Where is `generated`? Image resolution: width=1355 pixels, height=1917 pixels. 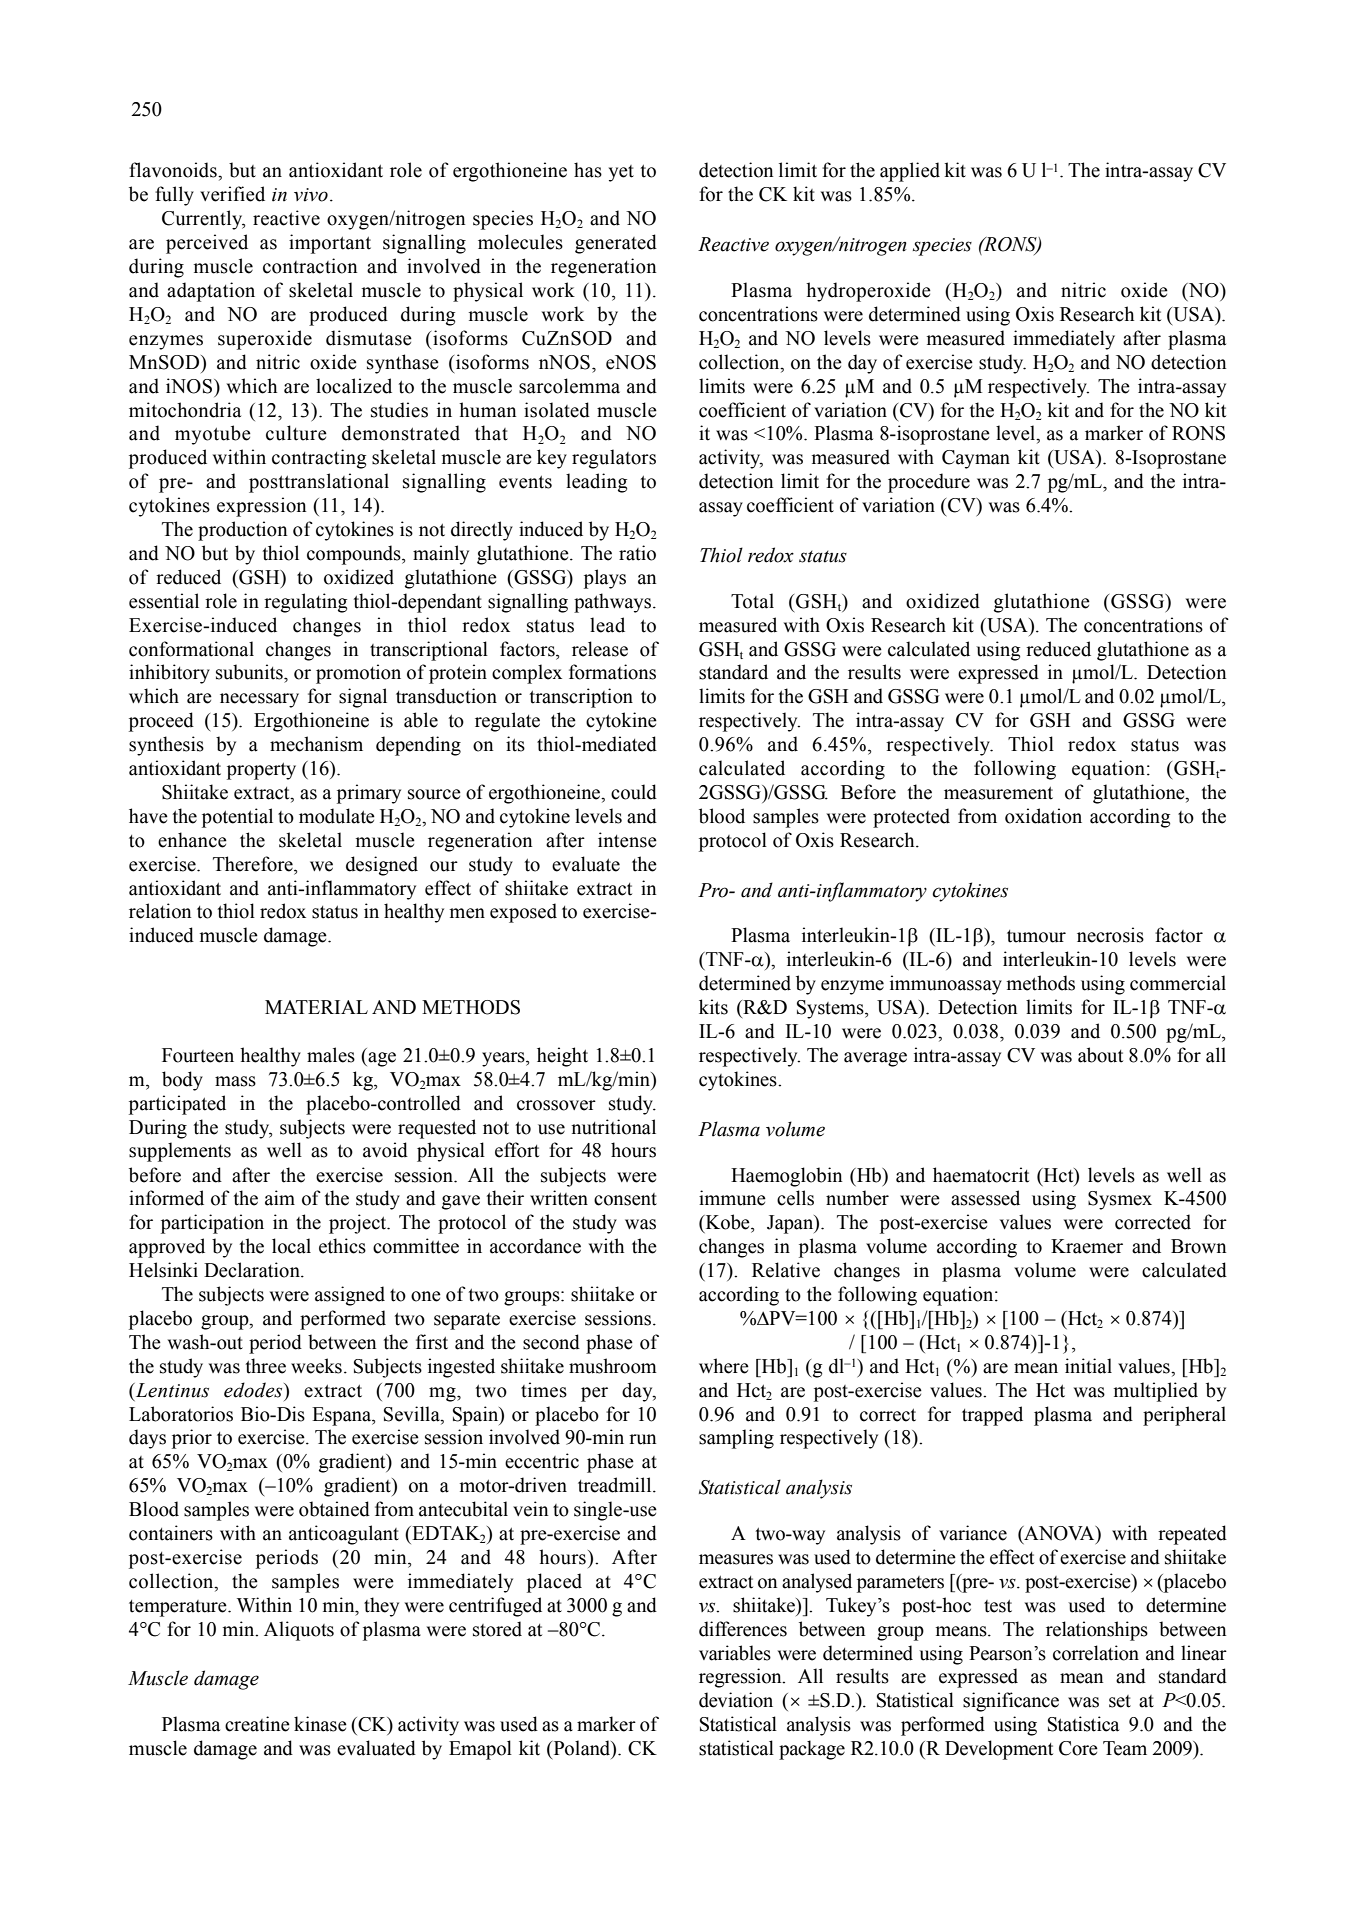
generated is located at coordinates (616, 244).
